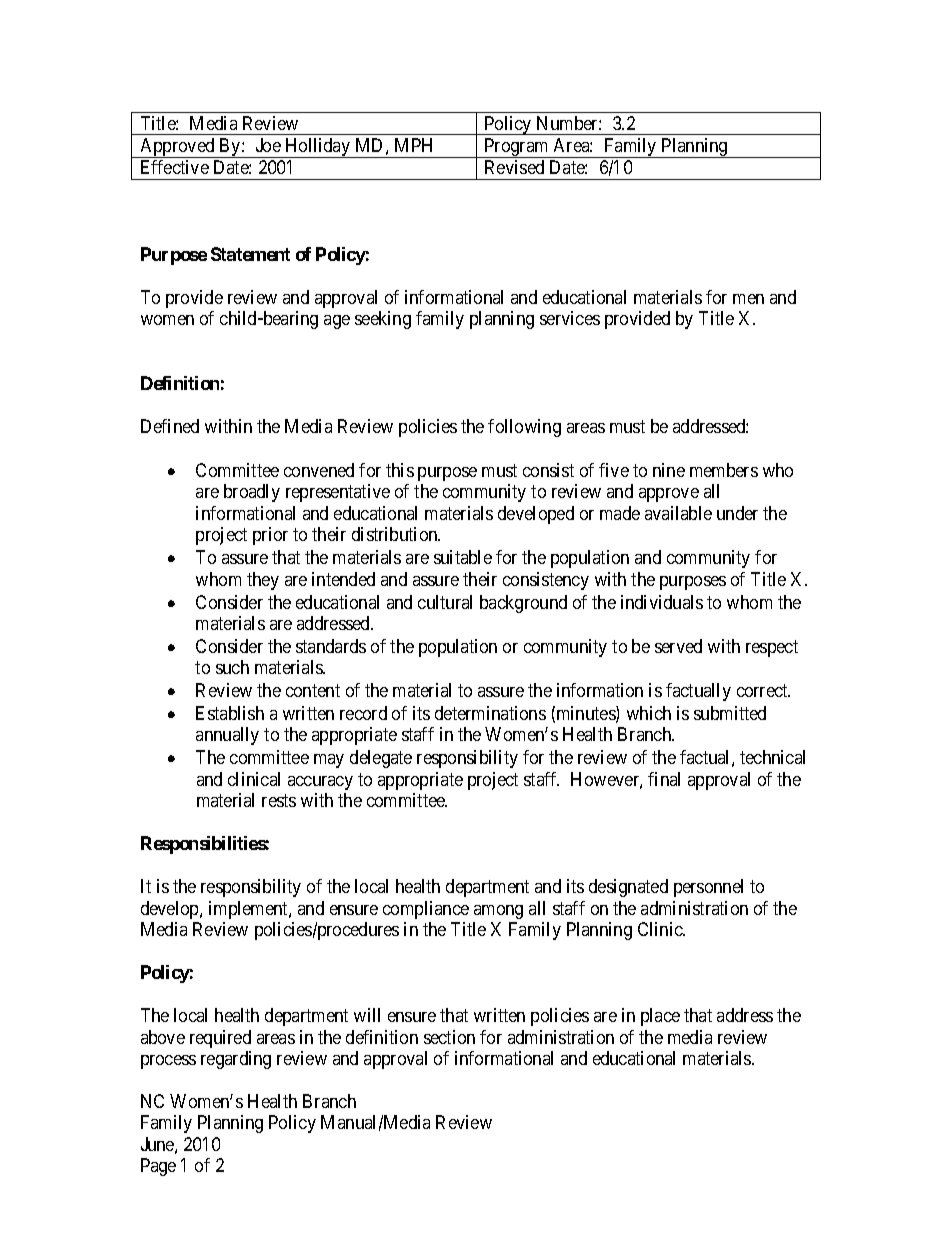  Describe the element at coordinates (158, 1167) in the document. I see `Page` at that location.
